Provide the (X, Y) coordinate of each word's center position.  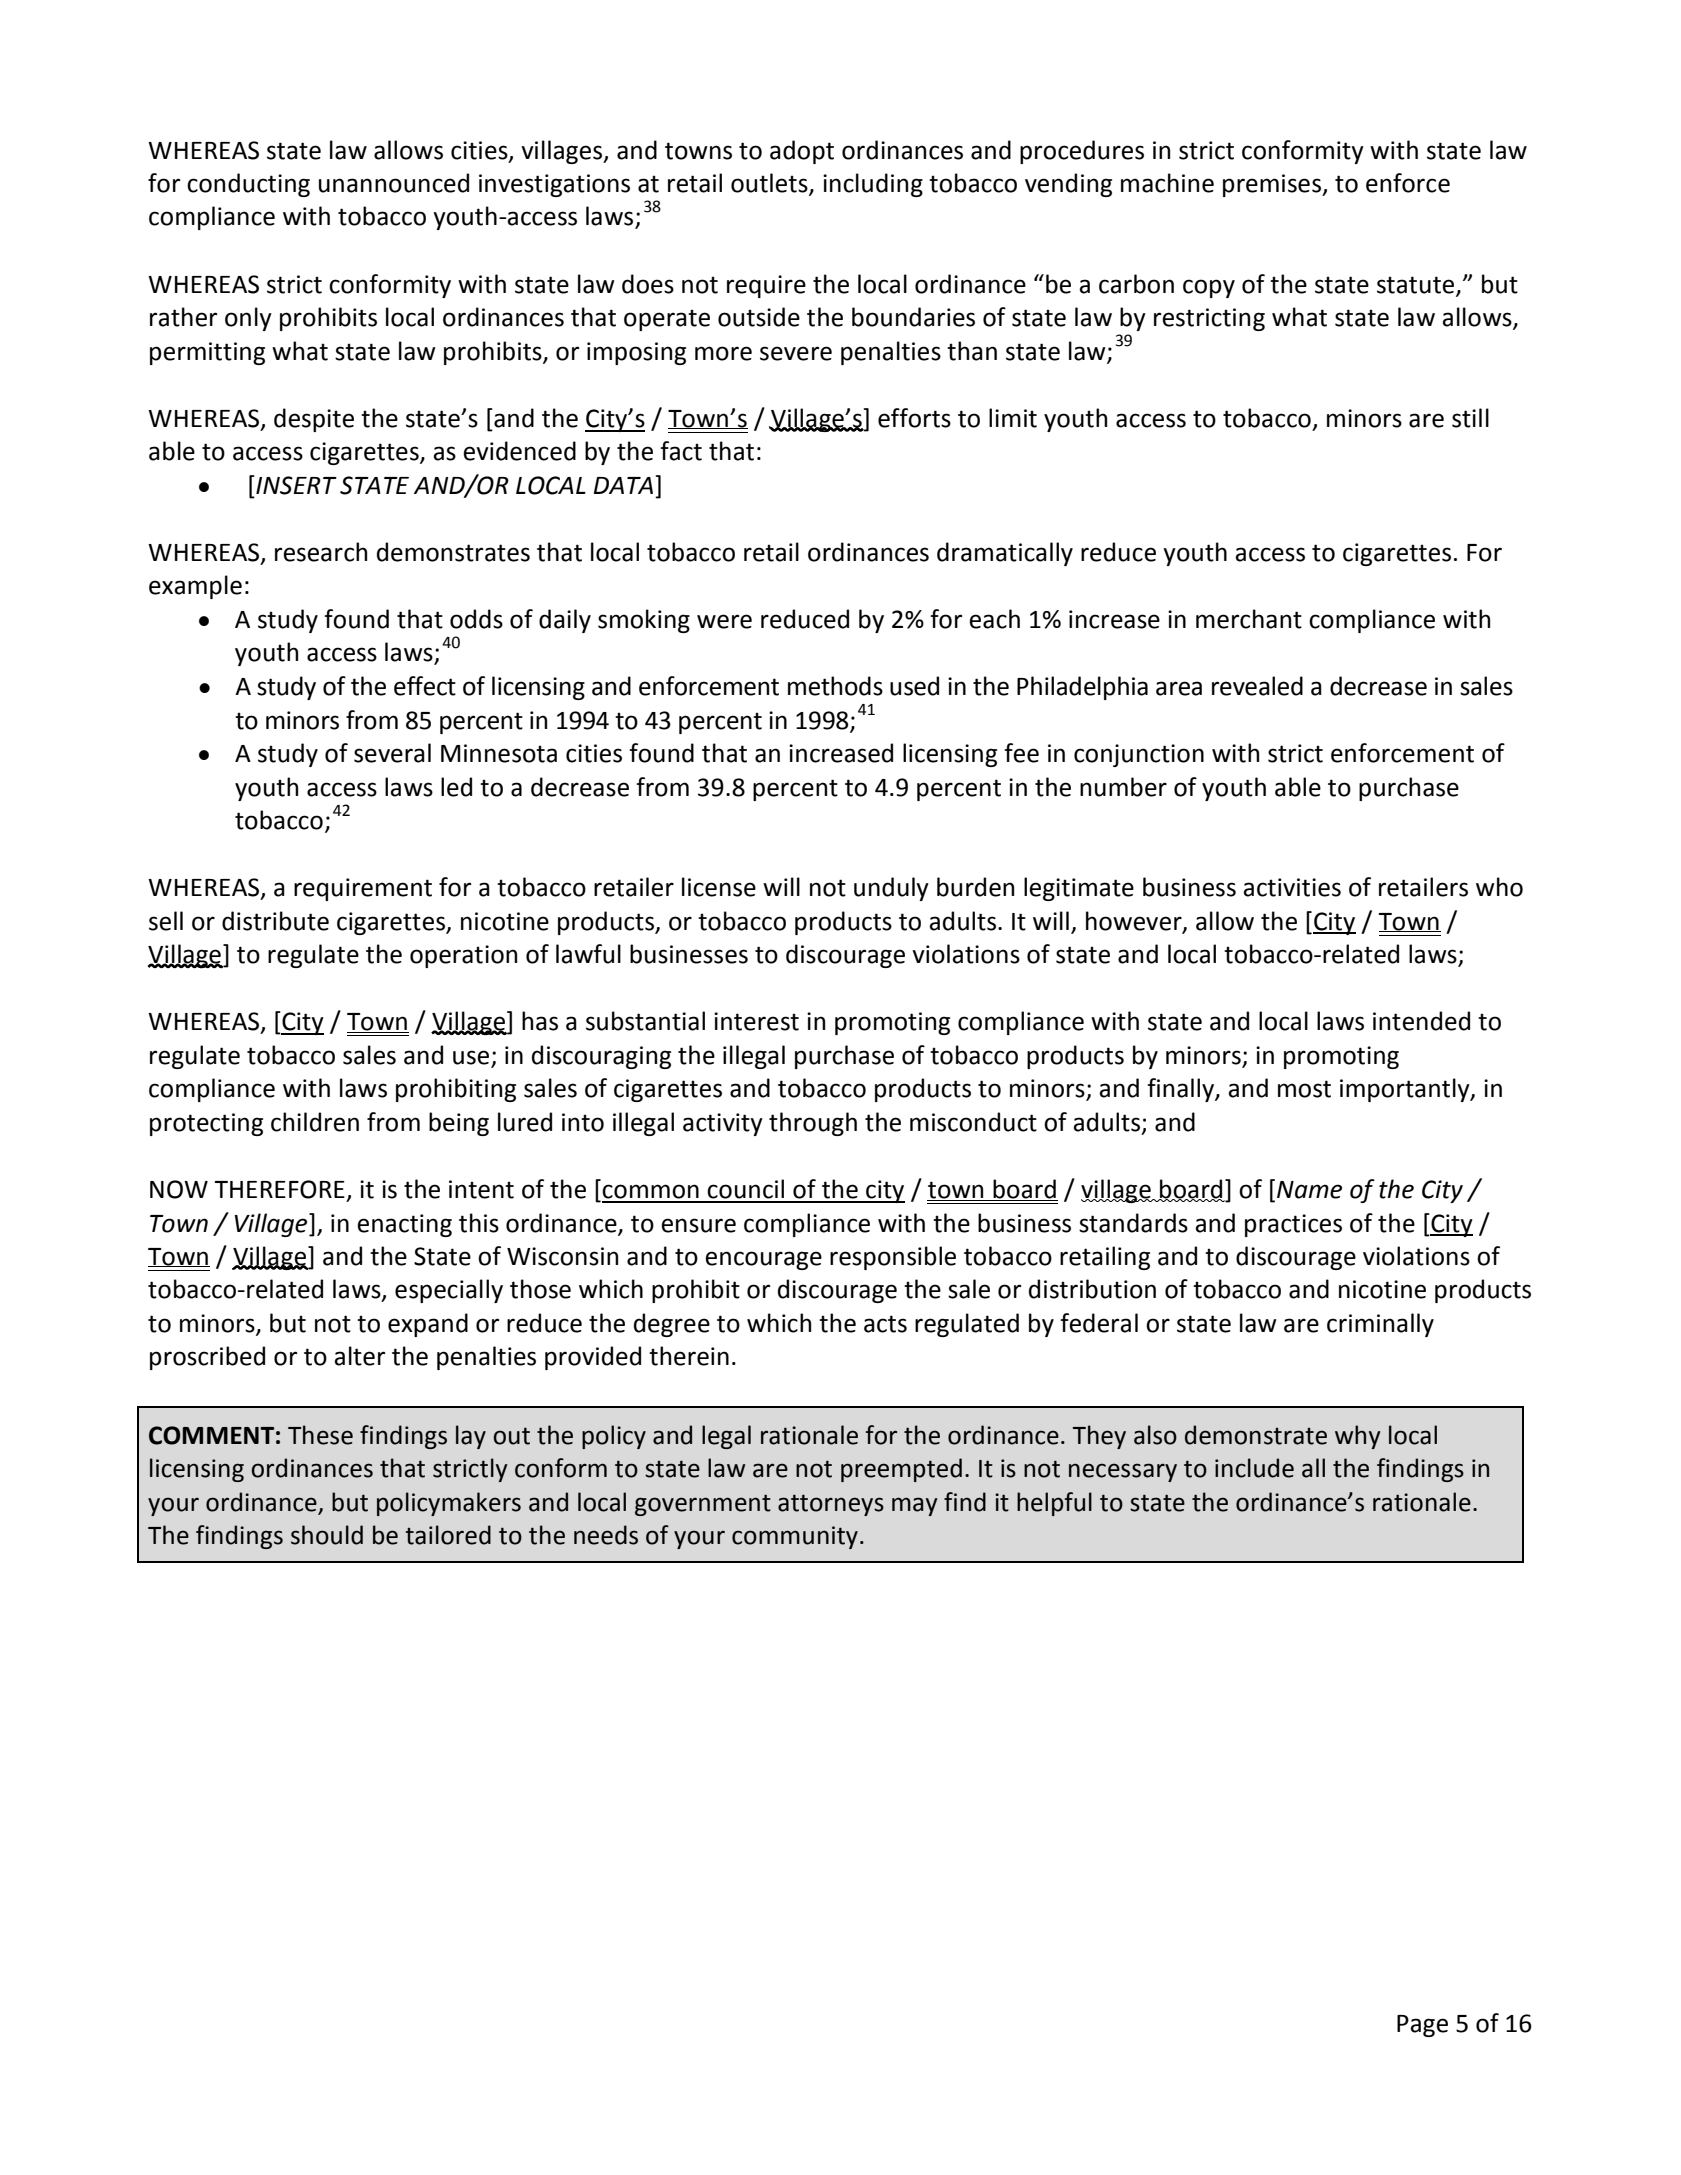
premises (1273, 185)
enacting (404, 1225)
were (724, 621)
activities (1292, 887)
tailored (448, 1535)
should (327, 1535)
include (1254, 1468)
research (321, 552)
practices (1293, 1225)
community (795, 1537)
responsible (893, 1258)
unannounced (394, 183)
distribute (275, 921)
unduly (891, 889)
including (873, 185)
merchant (1249, 619)
